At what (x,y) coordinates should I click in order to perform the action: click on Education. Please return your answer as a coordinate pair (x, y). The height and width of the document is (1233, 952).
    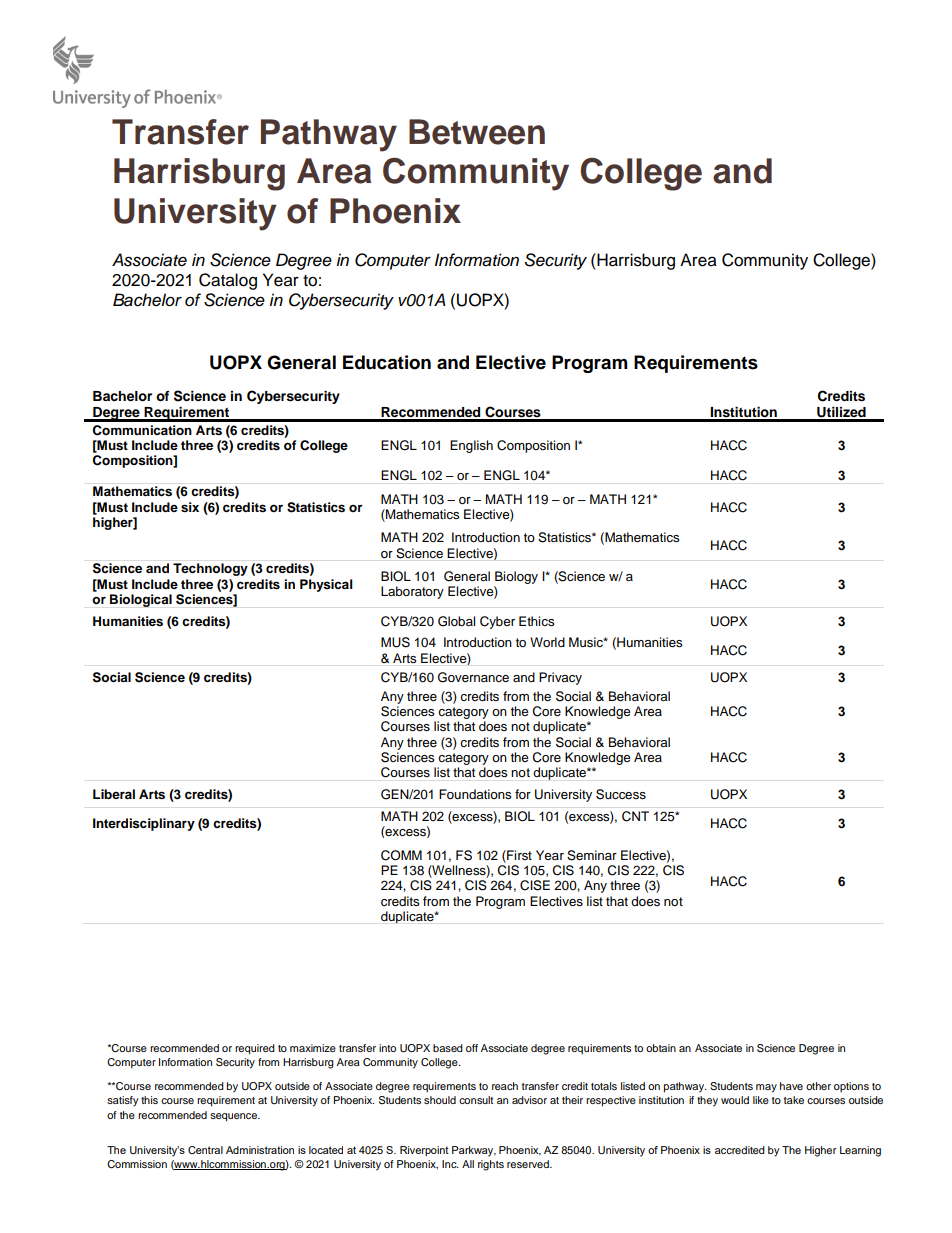
    Looking at the image, I should click on (387, 362).
